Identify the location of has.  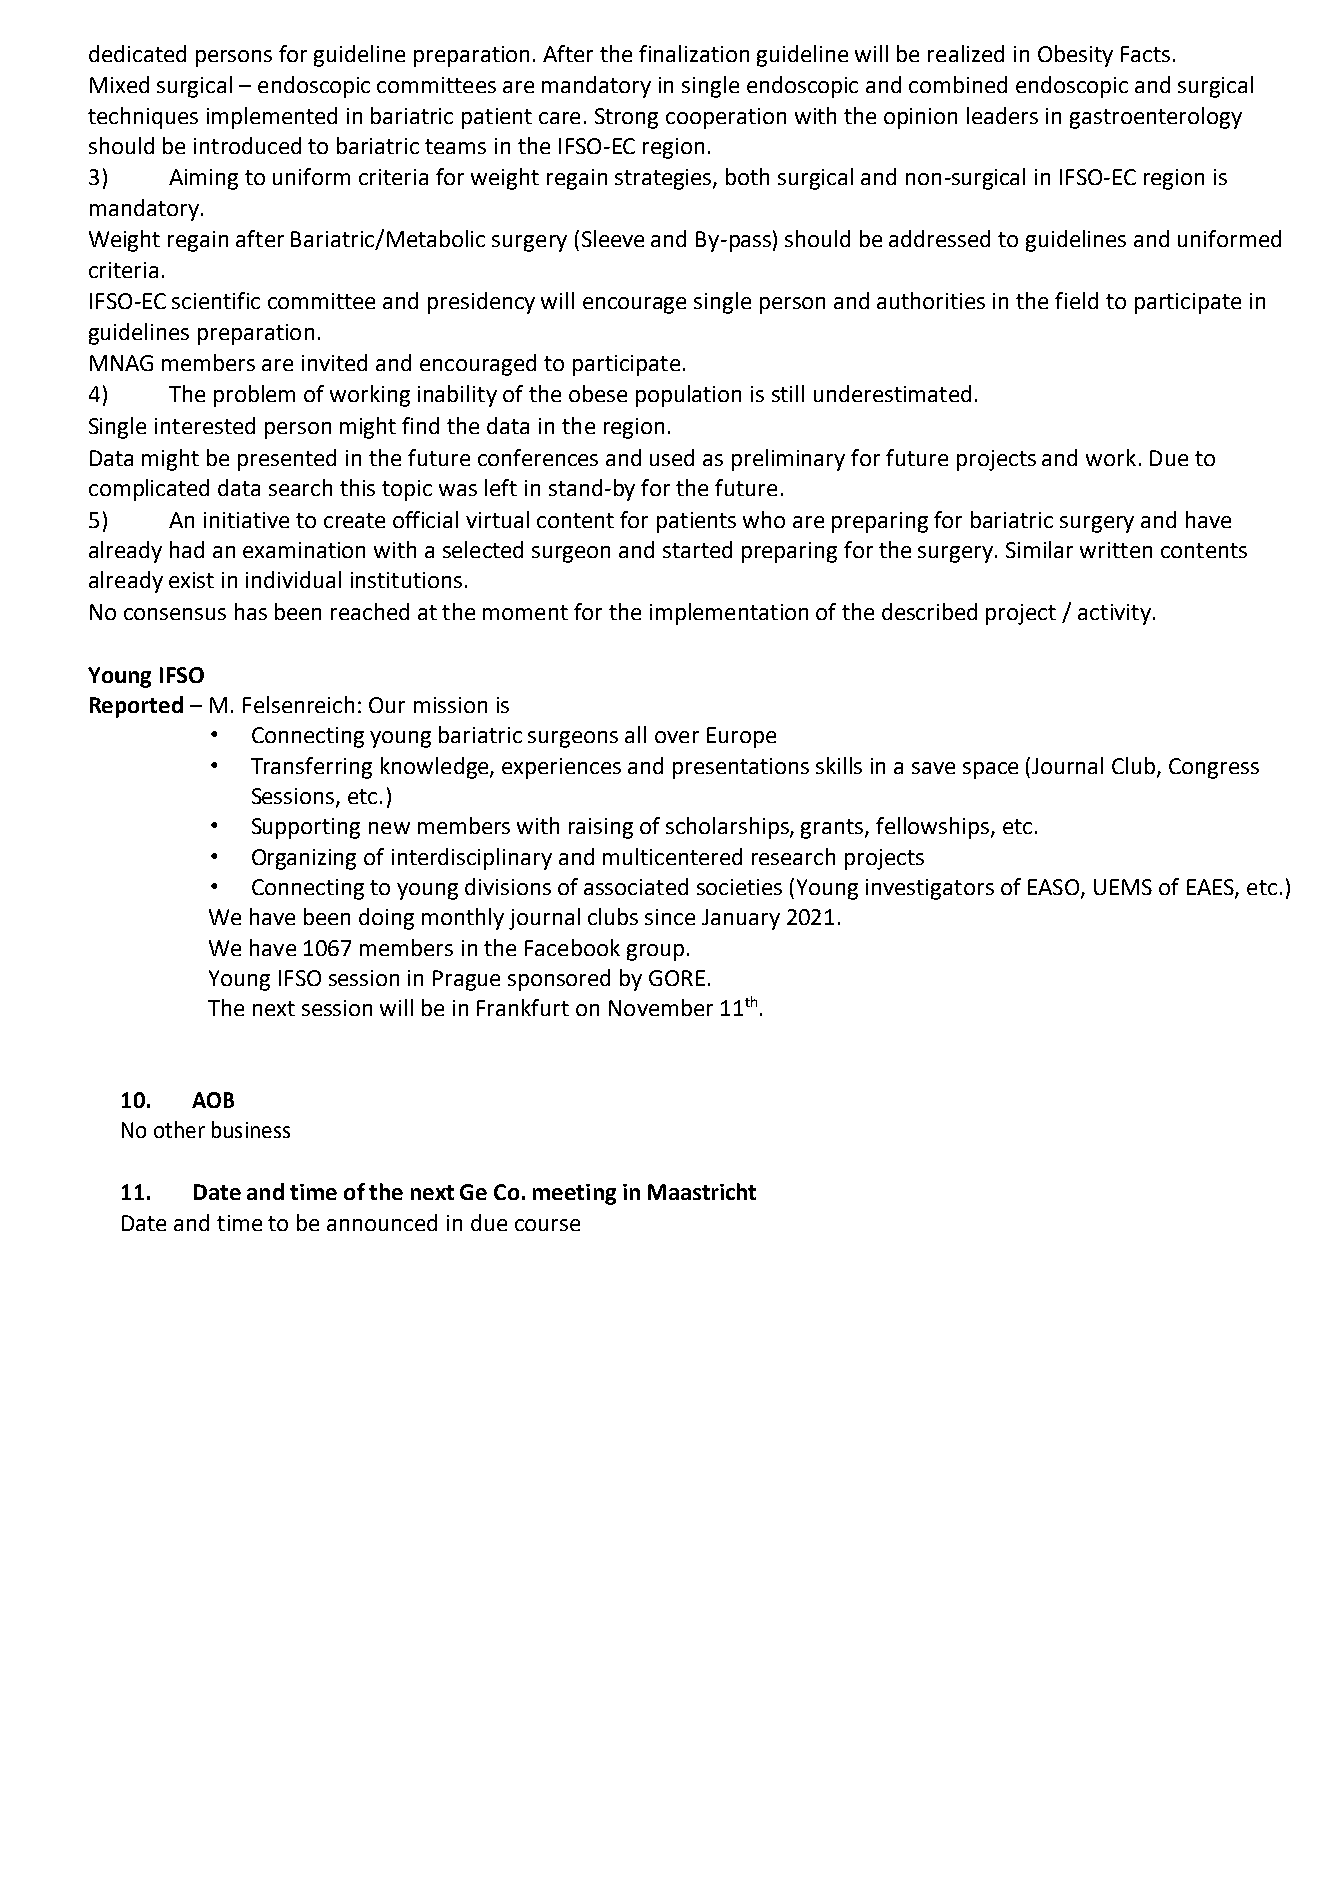
(251, 611).
